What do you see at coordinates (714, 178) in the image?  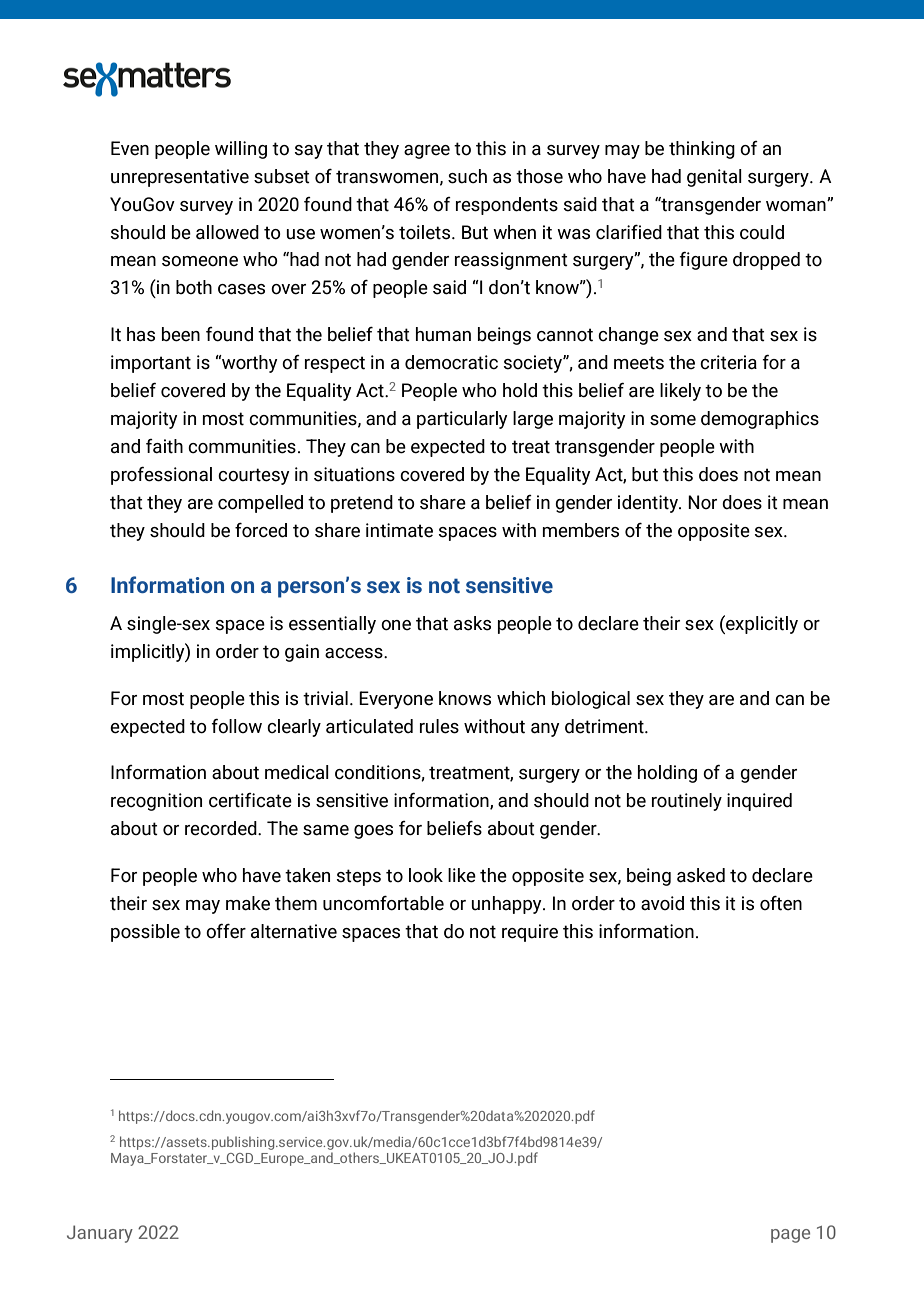 I see `genital` at bounding box center [714, 178].
